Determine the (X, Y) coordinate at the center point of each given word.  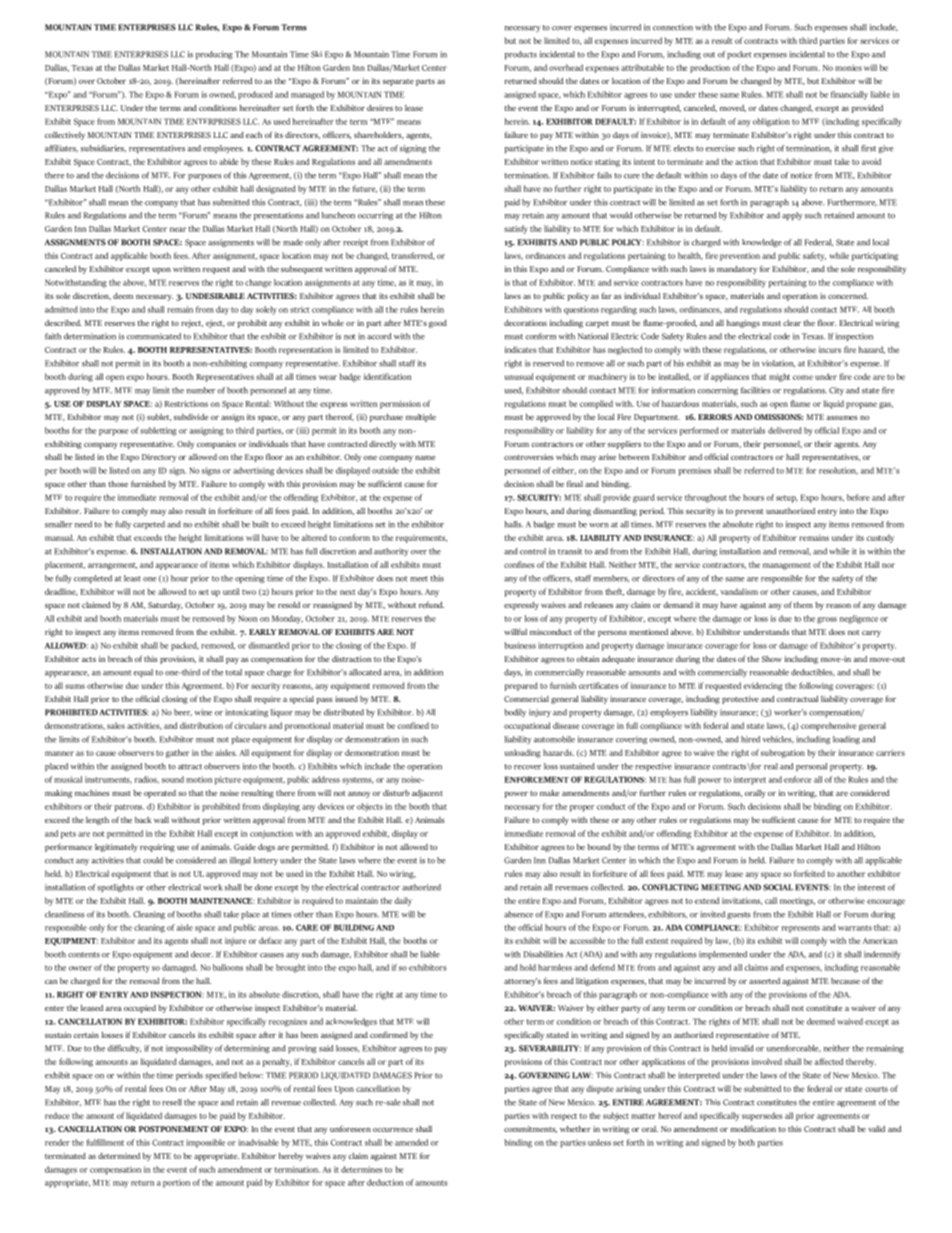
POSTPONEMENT (174, 1129)
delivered (785, 430)
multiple (421, 418)
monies (848, 67)
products (521, 55)
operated (160, 794)
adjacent (427, 794)
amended (411, 1142)
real (771, 766)
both (746, 1142)
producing (214, 55)
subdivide (191, 417)
